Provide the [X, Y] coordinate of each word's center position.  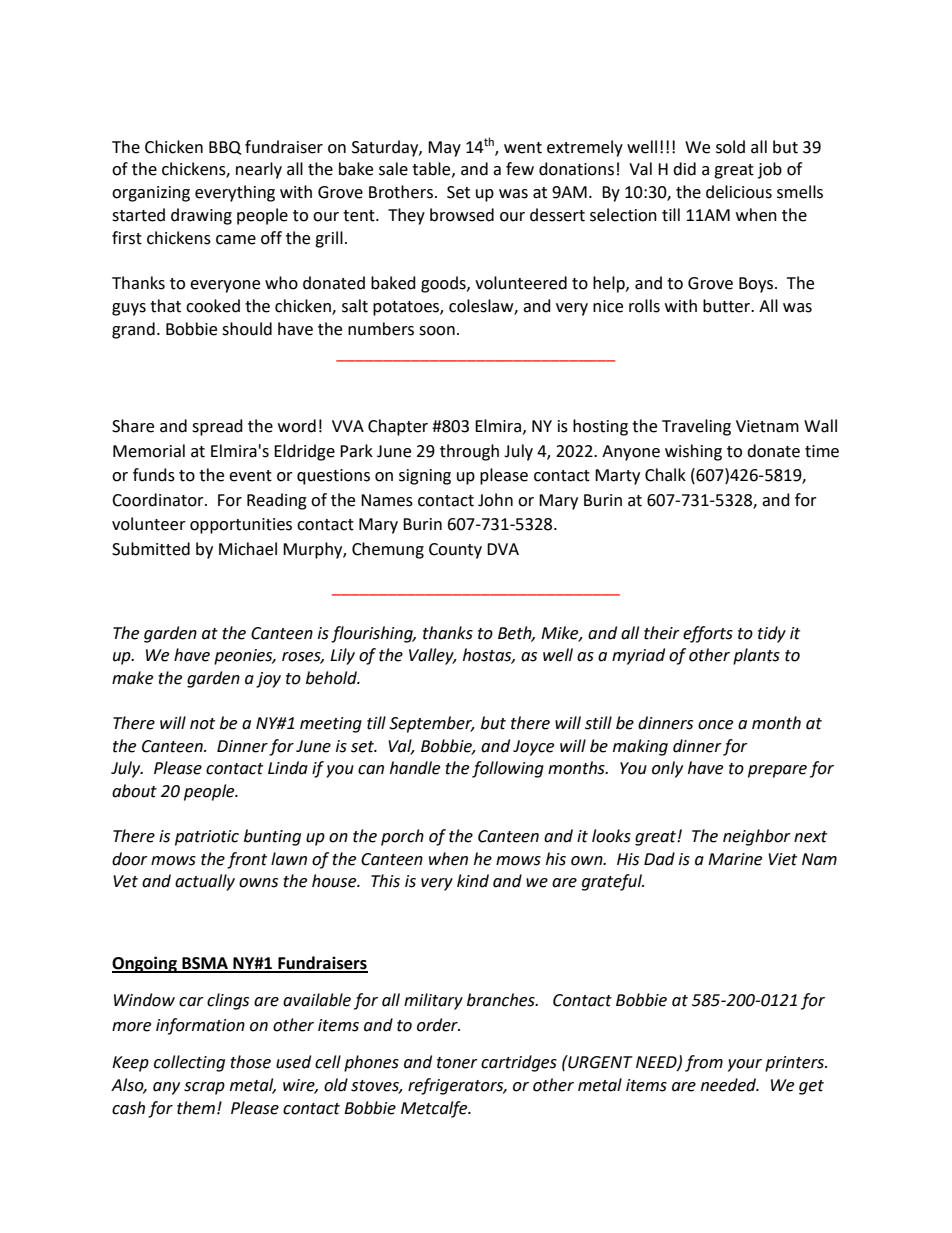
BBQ [225, 148]
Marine [735, 859]
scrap [204, 1088]
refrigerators [457, 1086]
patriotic [207, 838]
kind [473, 881]
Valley [432, 656]
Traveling [696, 427]
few [520, 169]
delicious [739, 192]
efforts [708, 634]
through [469, 452]
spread [217, 427]
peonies [244, 657]
